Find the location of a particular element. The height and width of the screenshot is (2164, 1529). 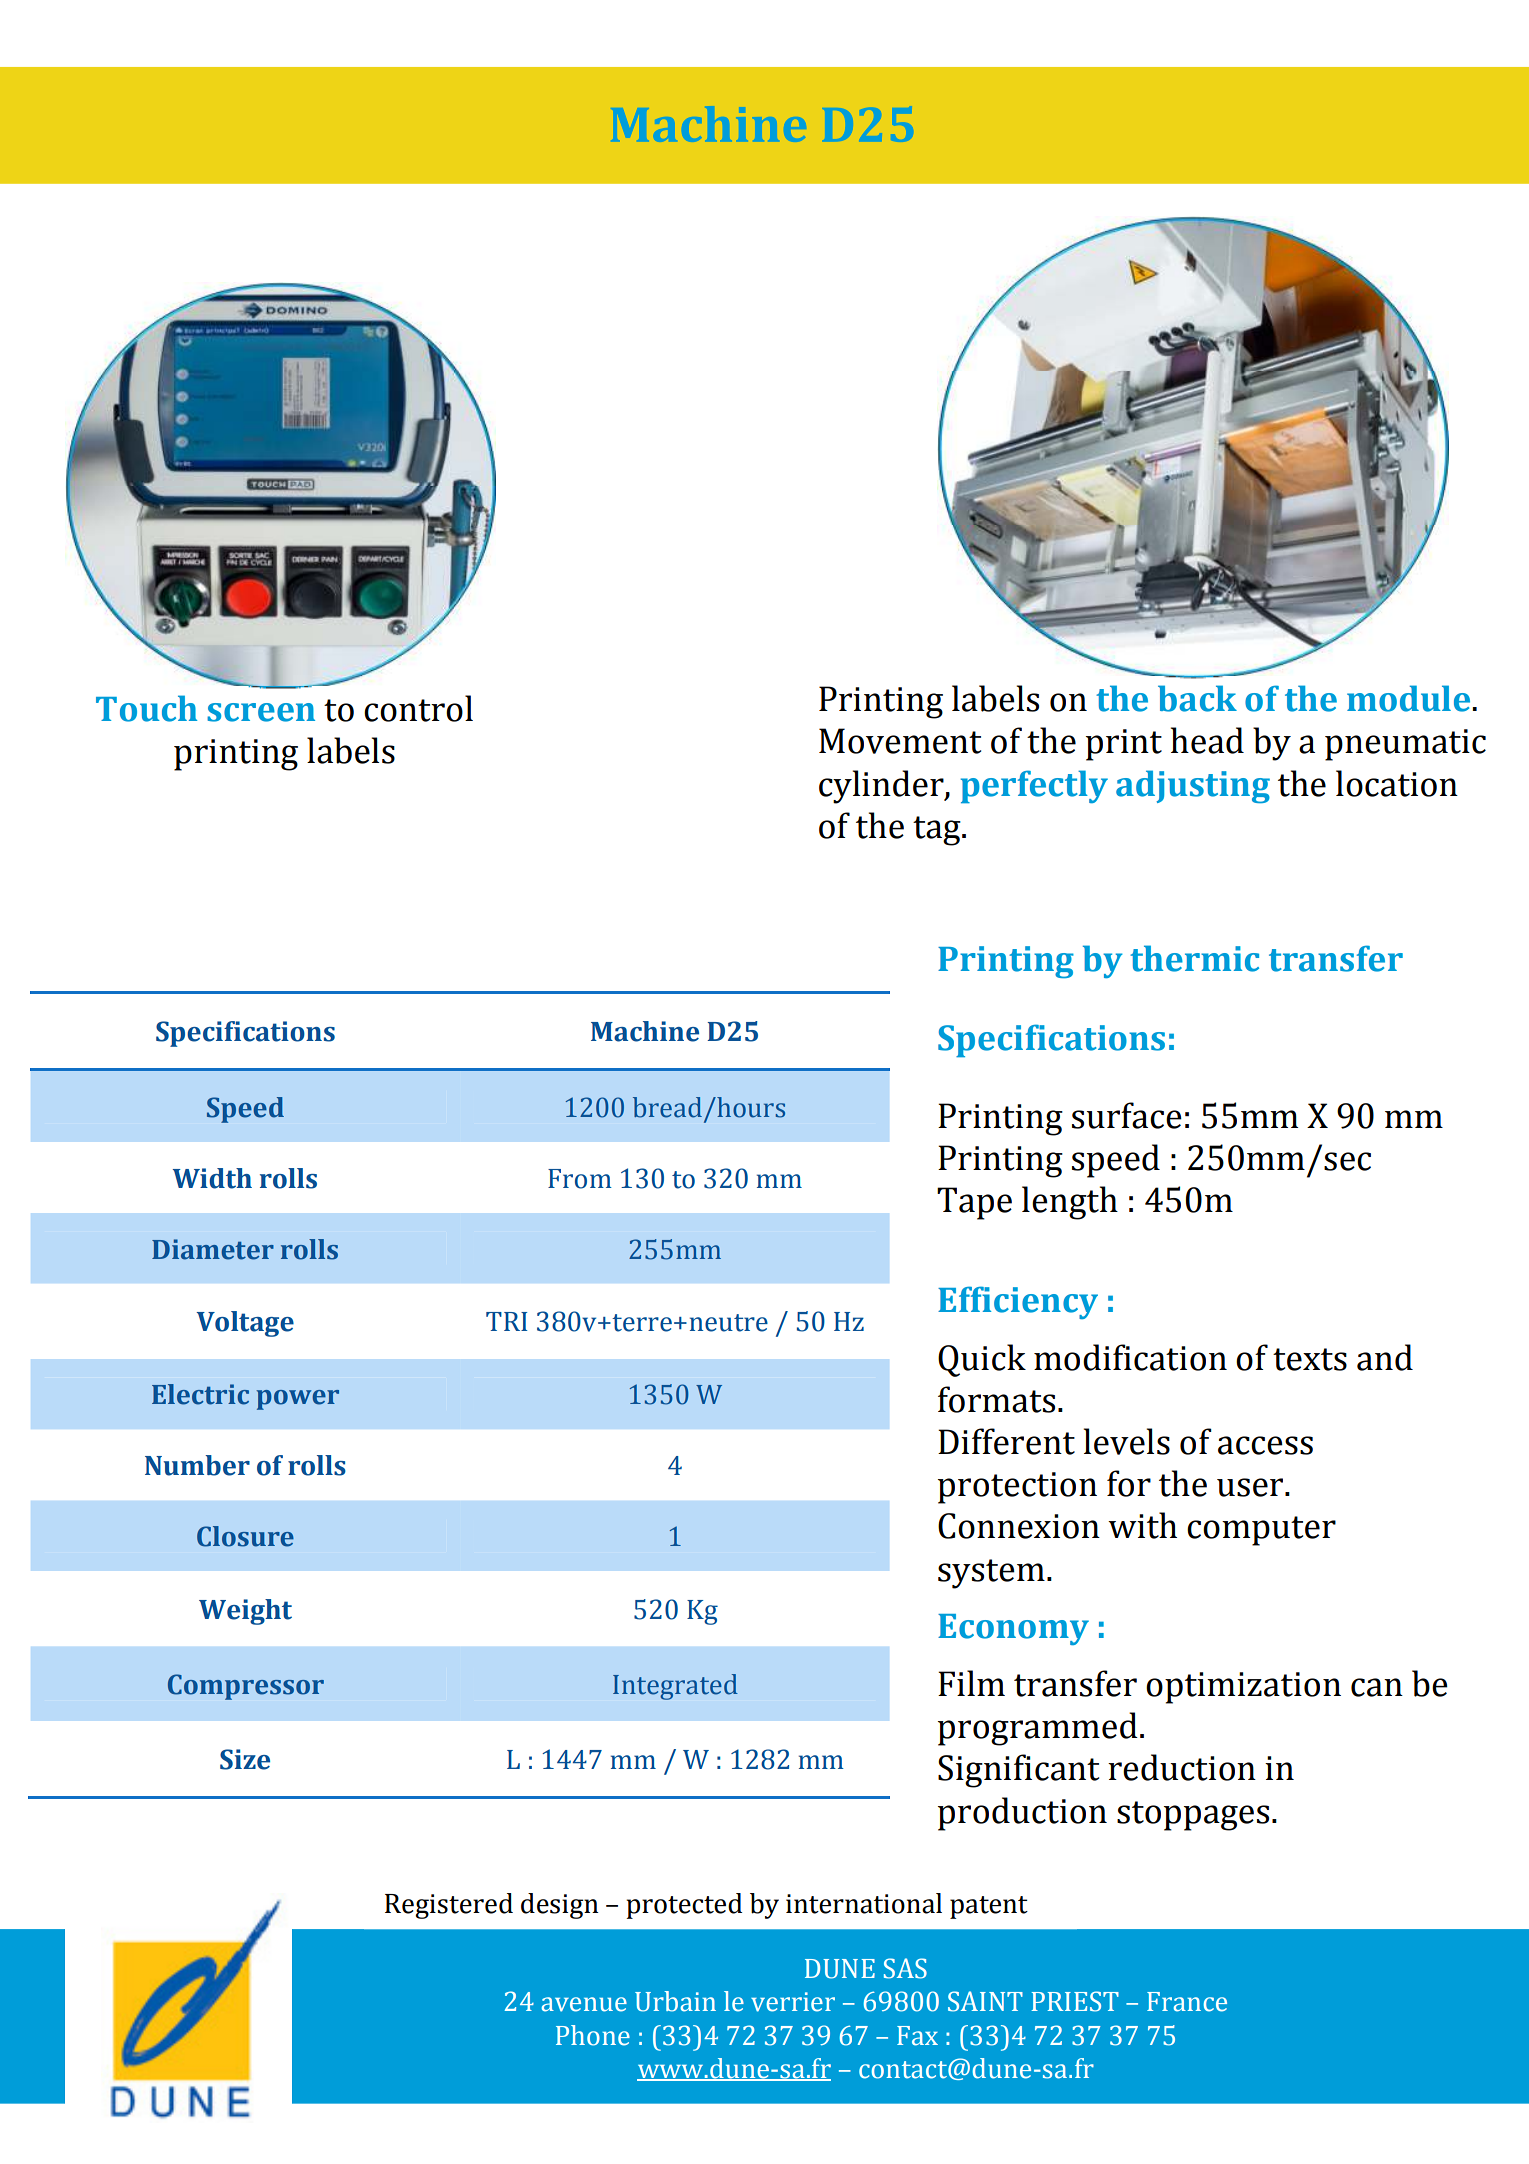

Movement is located at coordinates (900, 741).
